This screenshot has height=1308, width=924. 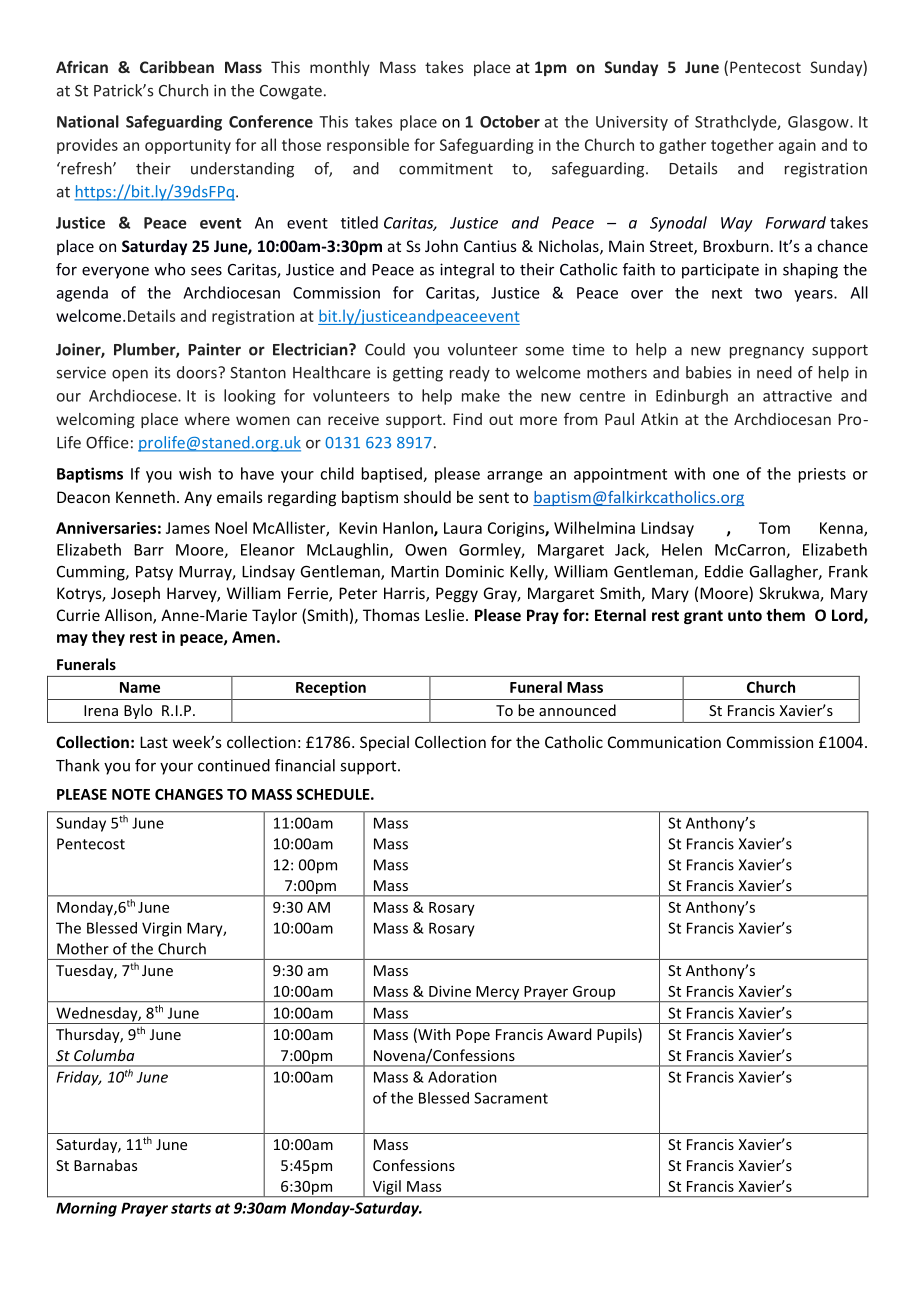 What do you see at coordinates (177, 67) in the screenshot?
I see `Caribbean` at bounding box center [177, 67].
